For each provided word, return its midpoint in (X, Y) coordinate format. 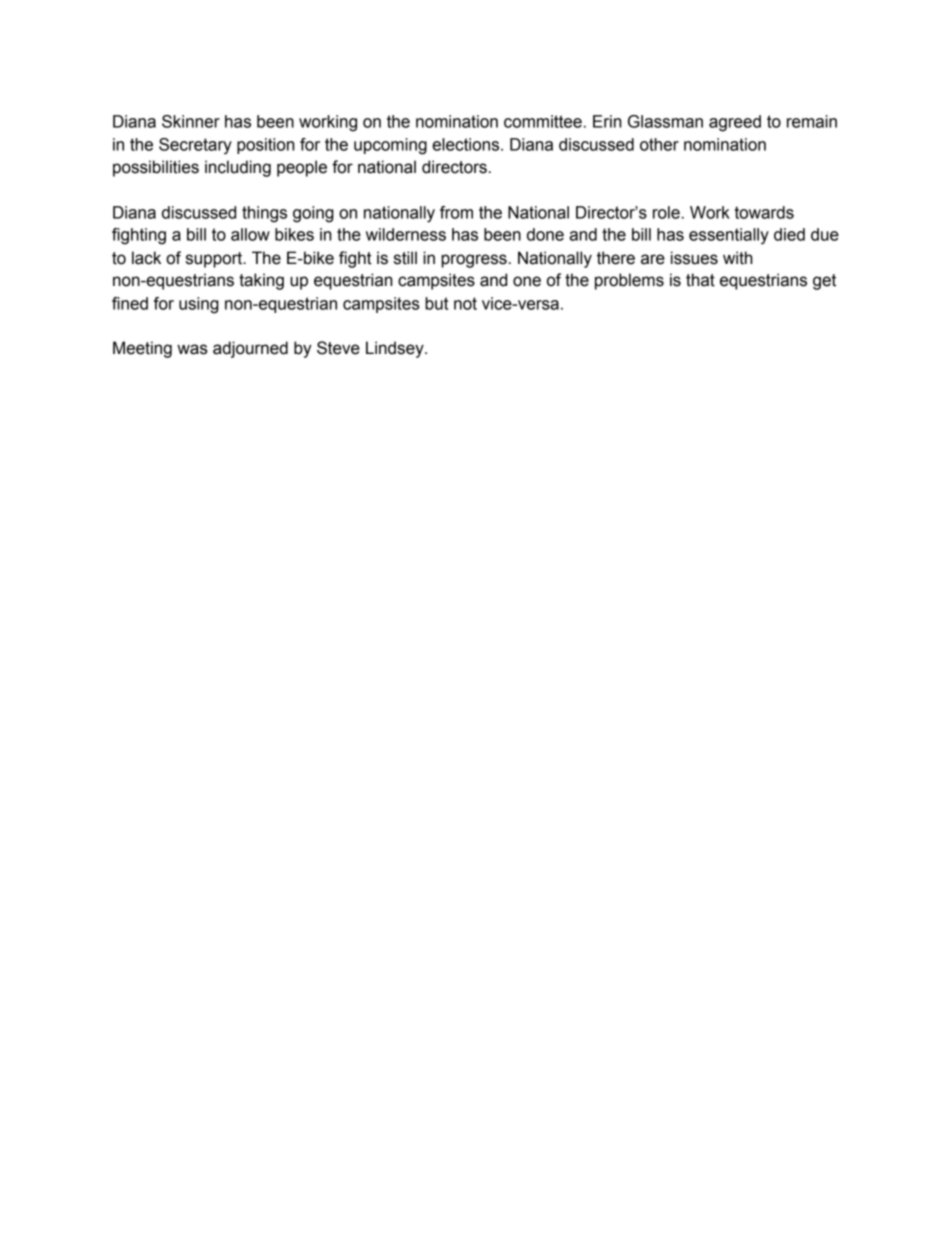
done (545, 234)
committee (543, 121)
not (465, 303)
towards (764, 212)
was (192, 349)
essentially (729, 236)
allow (250, 234)
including (238, 168)
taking (261, 281)
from (456, 212)
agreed (735, 123)
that (700, 280)
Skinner (191, 121)
